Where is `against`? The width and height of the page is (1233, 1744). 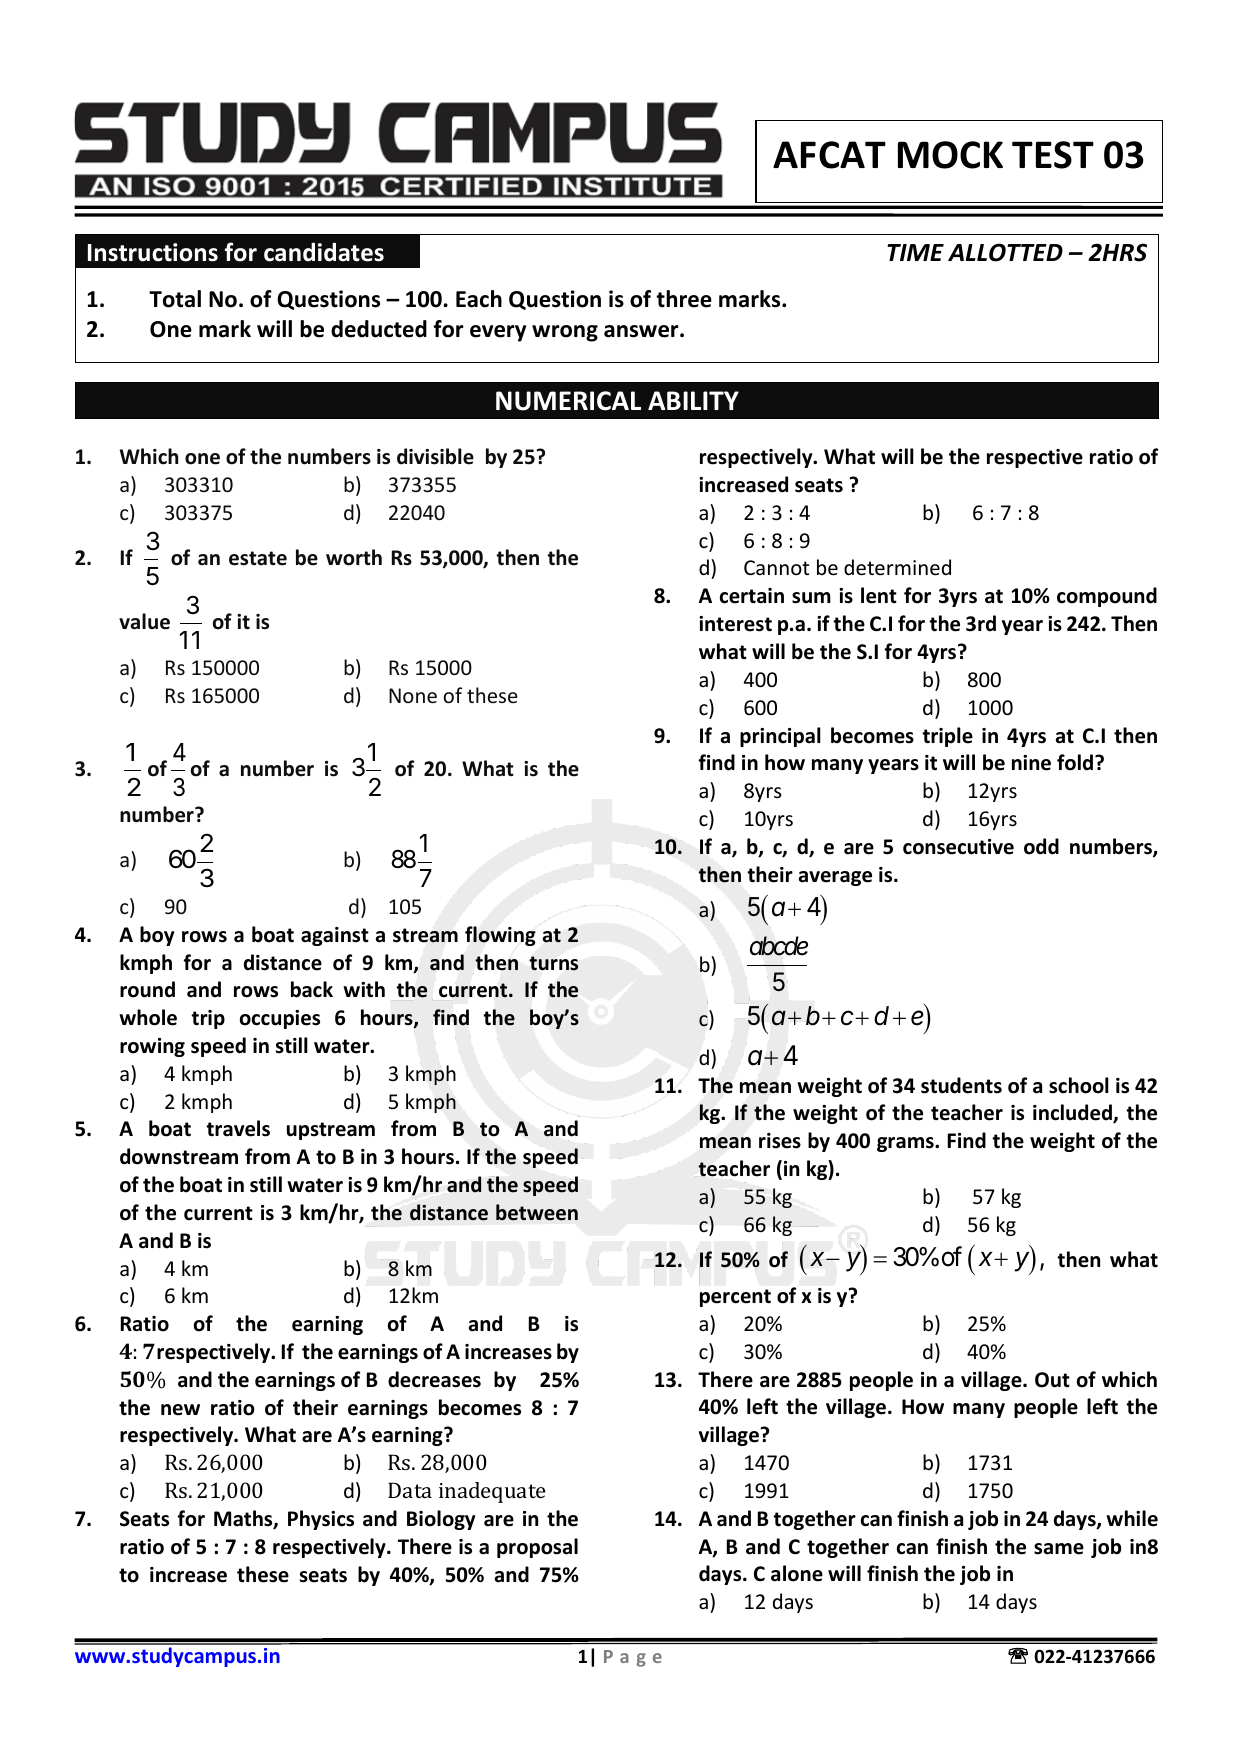
against is located at coordinates (335, 936).
